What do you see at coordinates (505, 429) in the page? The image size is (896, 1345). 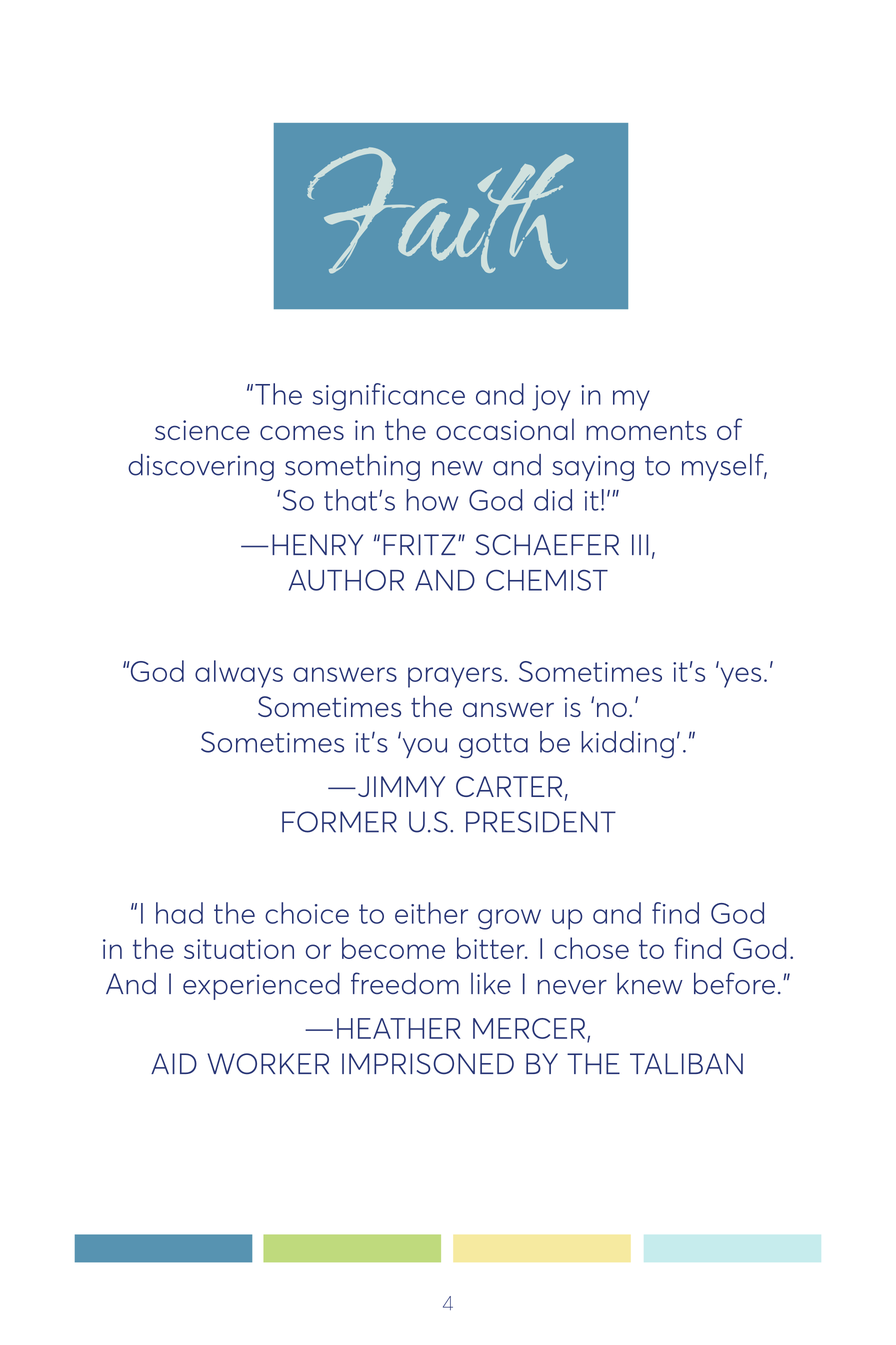 I see `occasional` at bounding box center [505, 429].
